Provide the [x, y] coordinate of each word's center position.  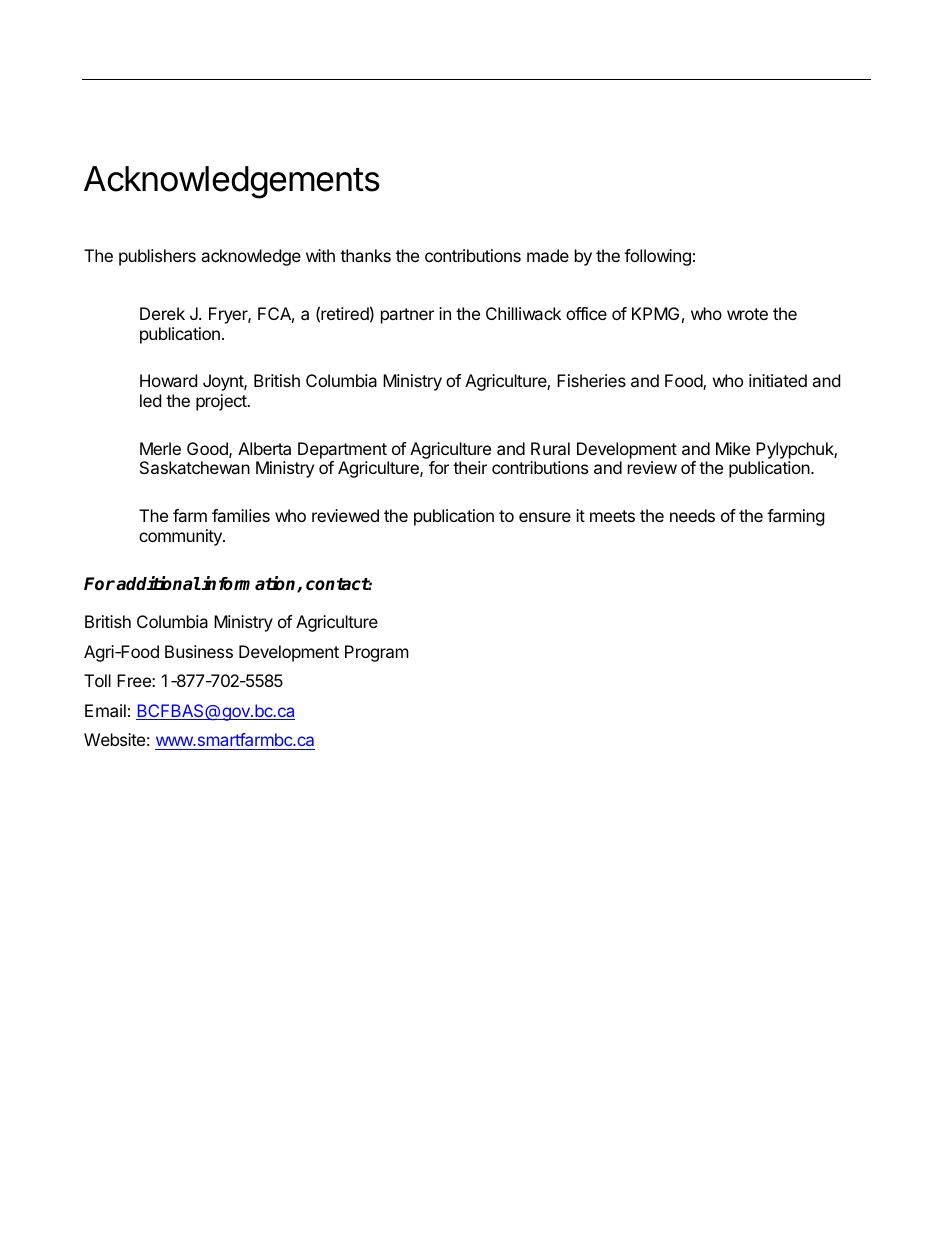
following [657, 257]
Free [135, 680]
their [470, 467]
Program [377, 653]
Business [199, 651]
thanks [365, 255]
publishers [157, 257]
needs [692, 515]
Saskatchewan [195, 467]
